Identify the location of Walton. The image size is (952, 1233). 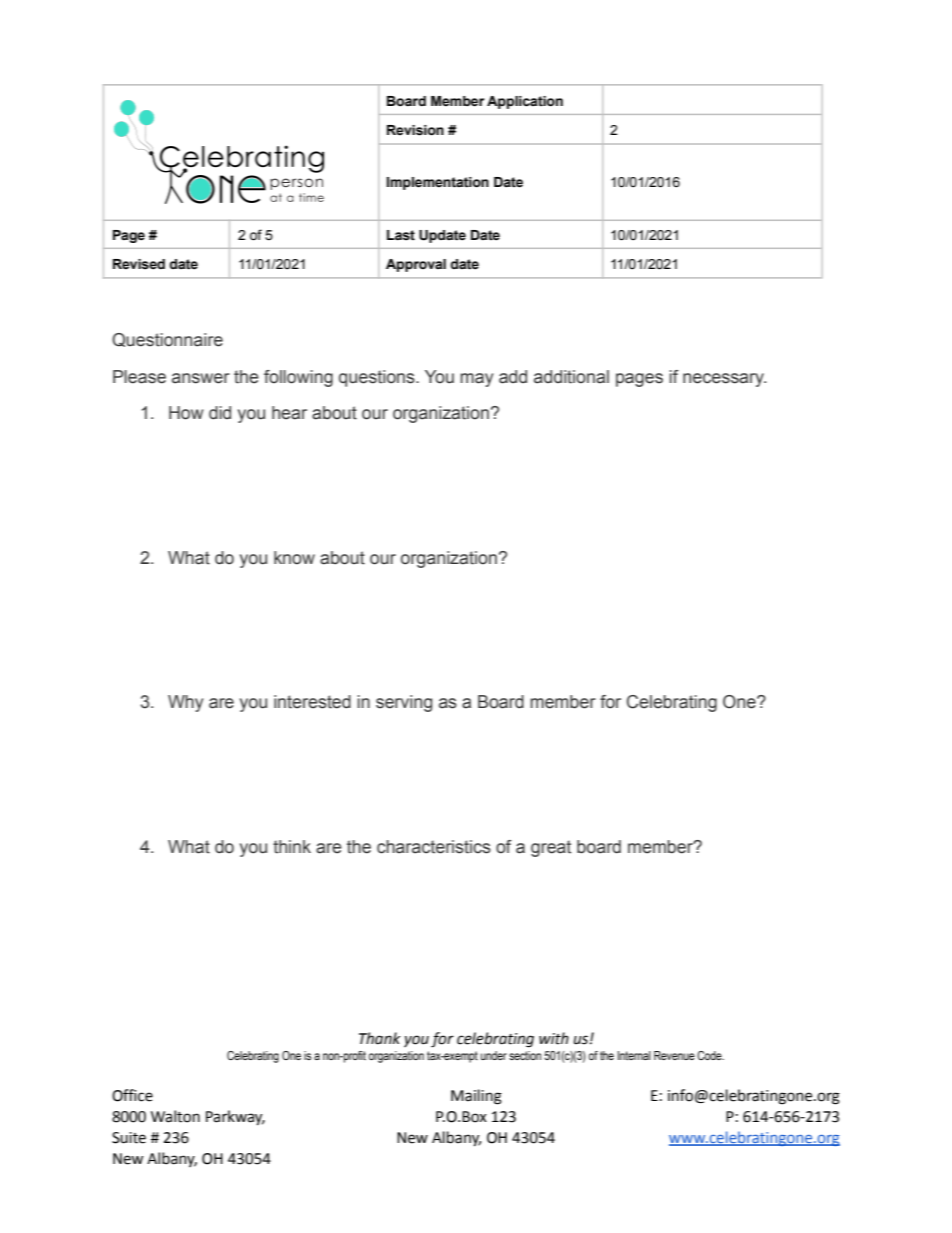
(175, 1116).
